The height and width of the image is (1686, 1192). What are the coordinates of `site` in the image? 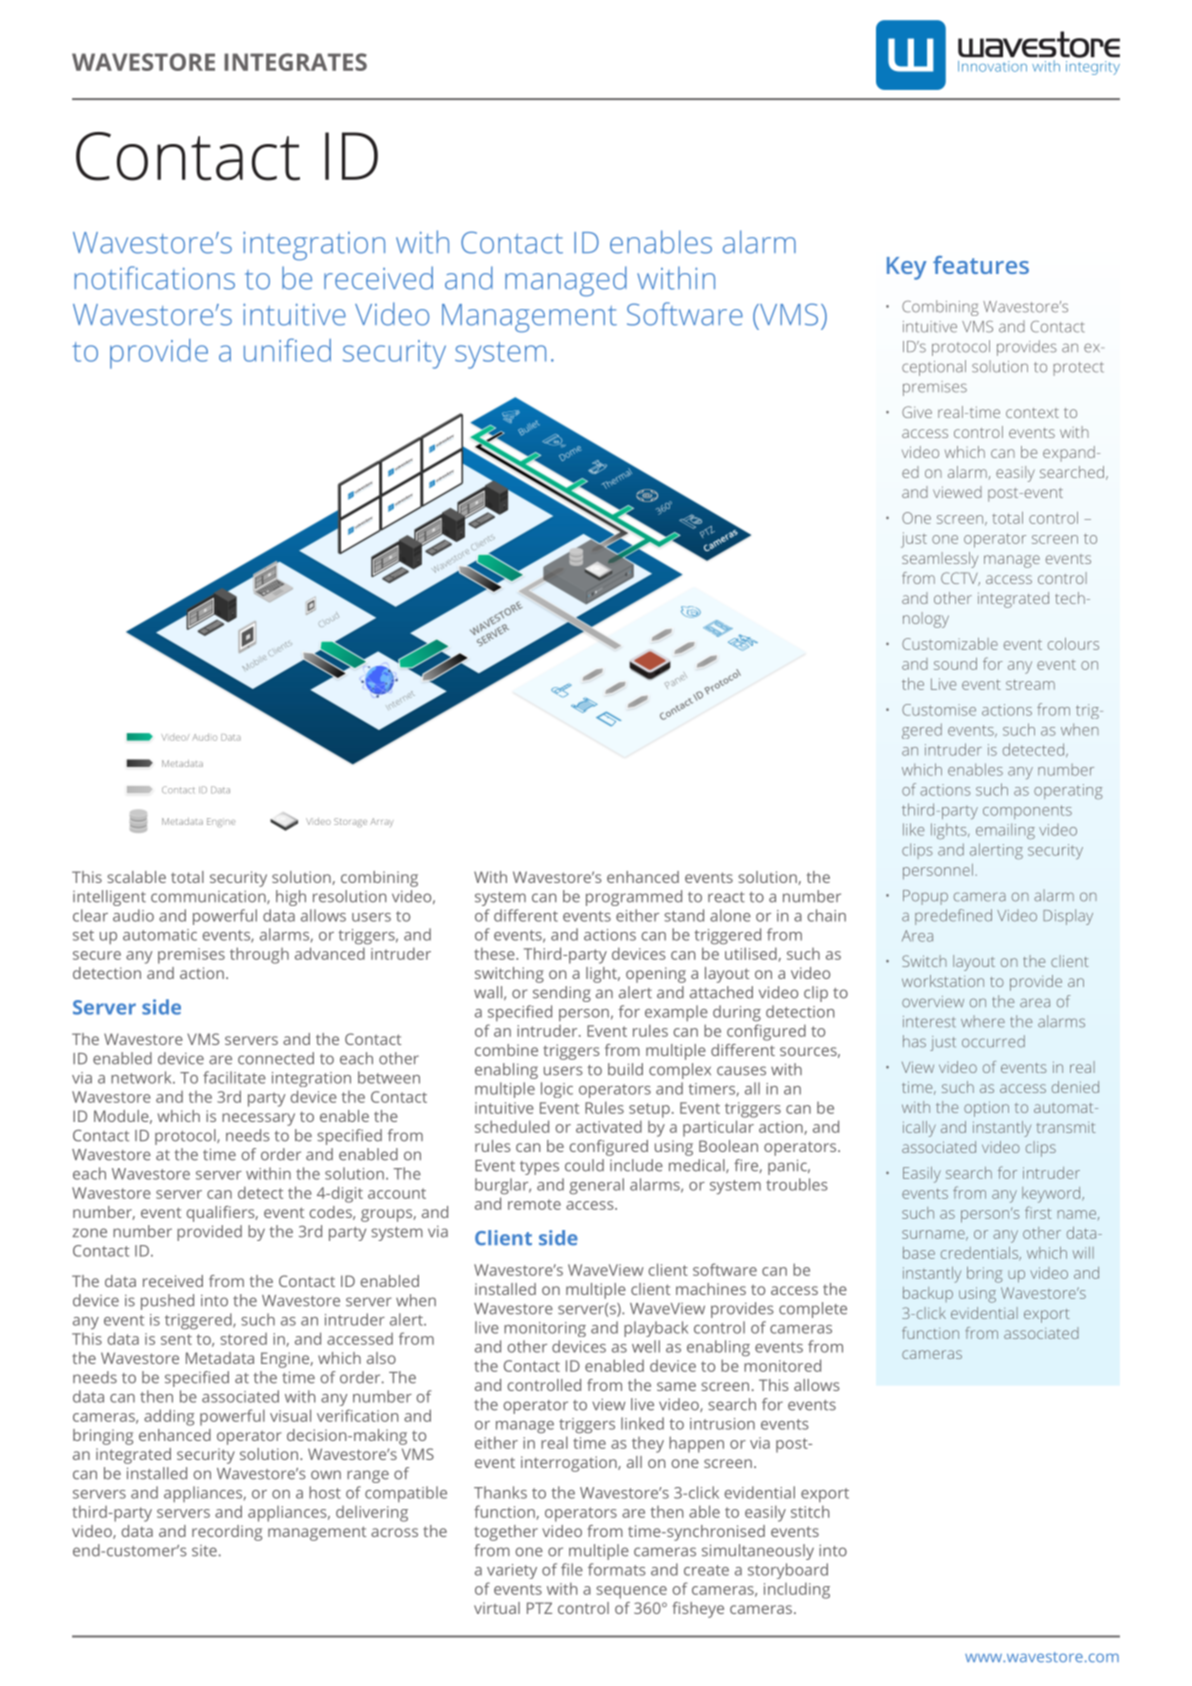 It's located at (204, 1551).
